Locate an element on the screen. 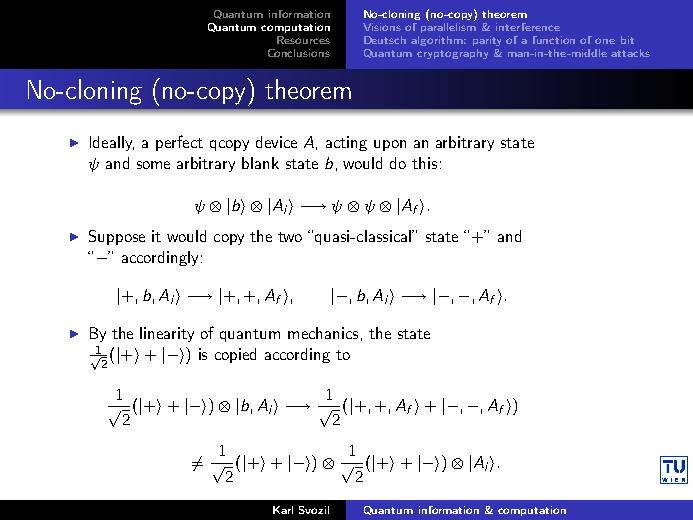 This screenshot has height=520, width=693. copied is located at coordinates (235, 355).
